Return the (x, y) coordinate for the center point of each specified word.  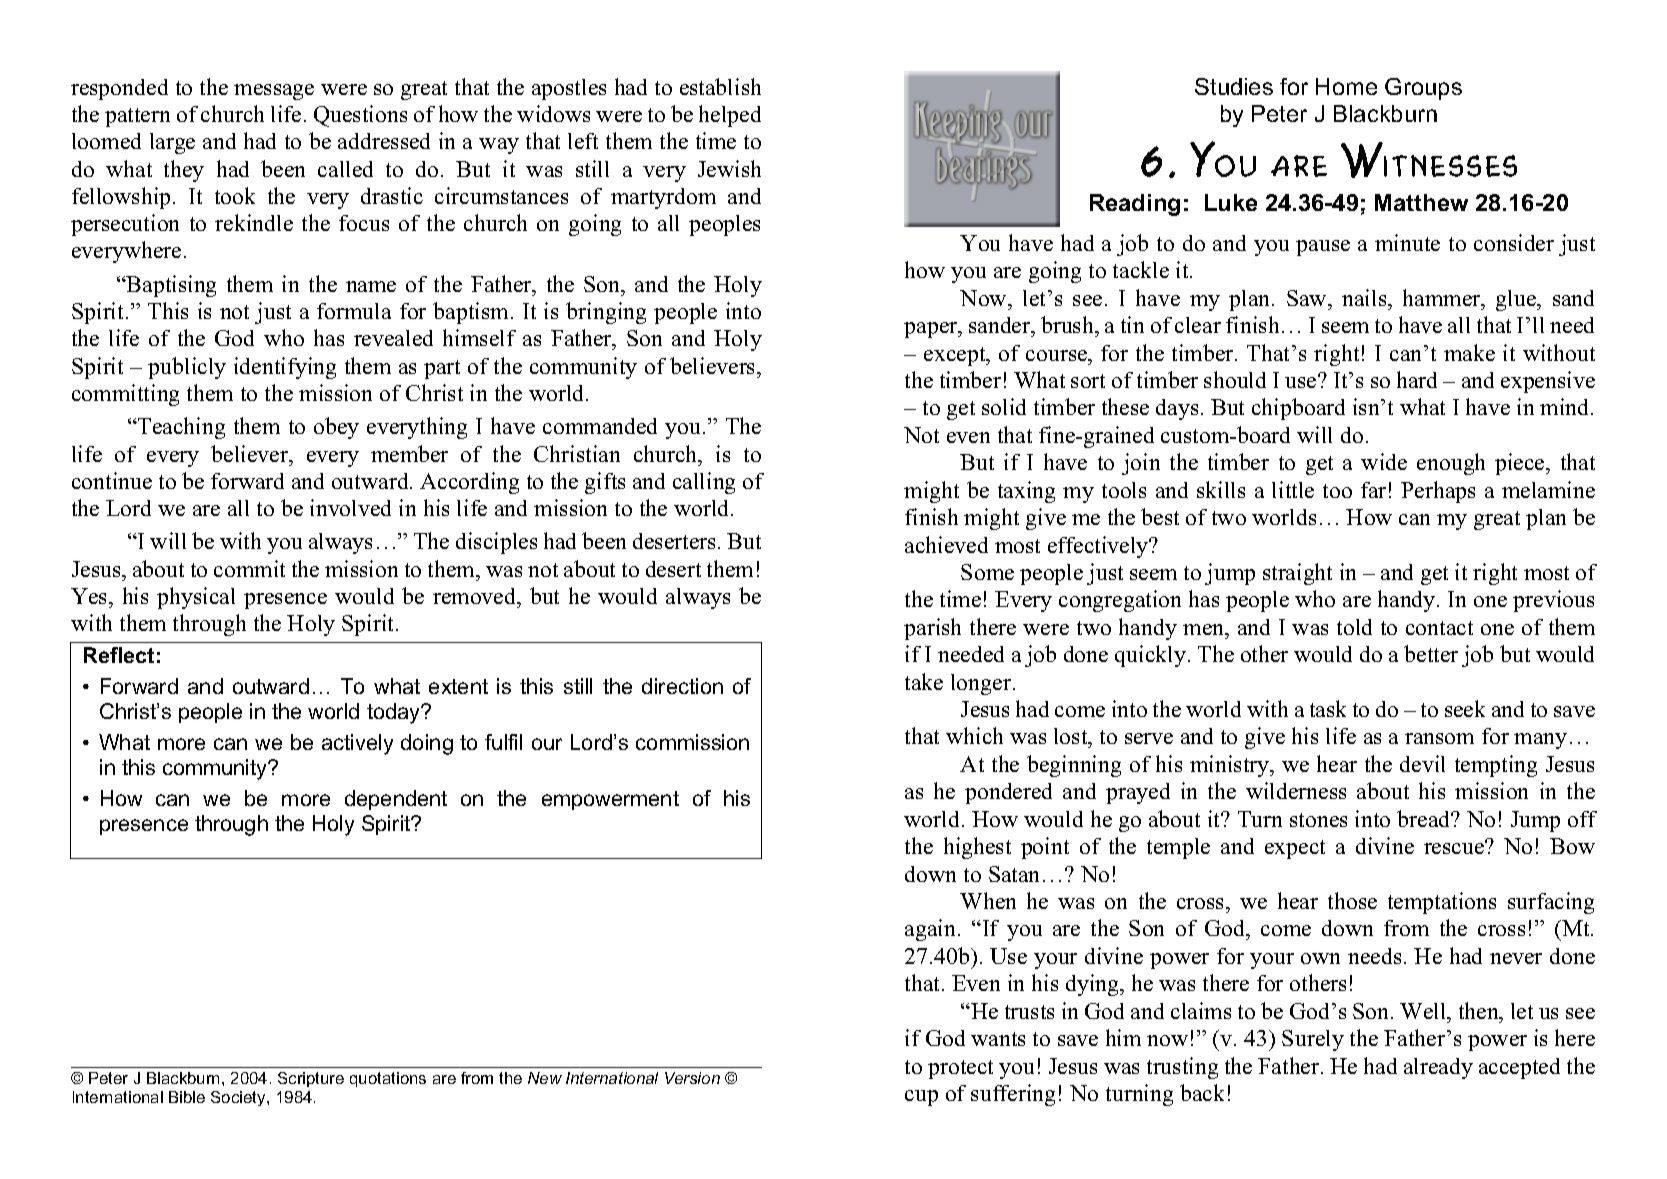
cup (921, 1098)
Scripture (311, 1079)
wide (1384, 461)
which (974, 735)
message (274, 92)
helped (730, 116)
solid (1004, 406)
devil (1422, 763)
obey (336, 428)
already (1438, 1068)
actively (357, 744)
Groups (1423, 89)
